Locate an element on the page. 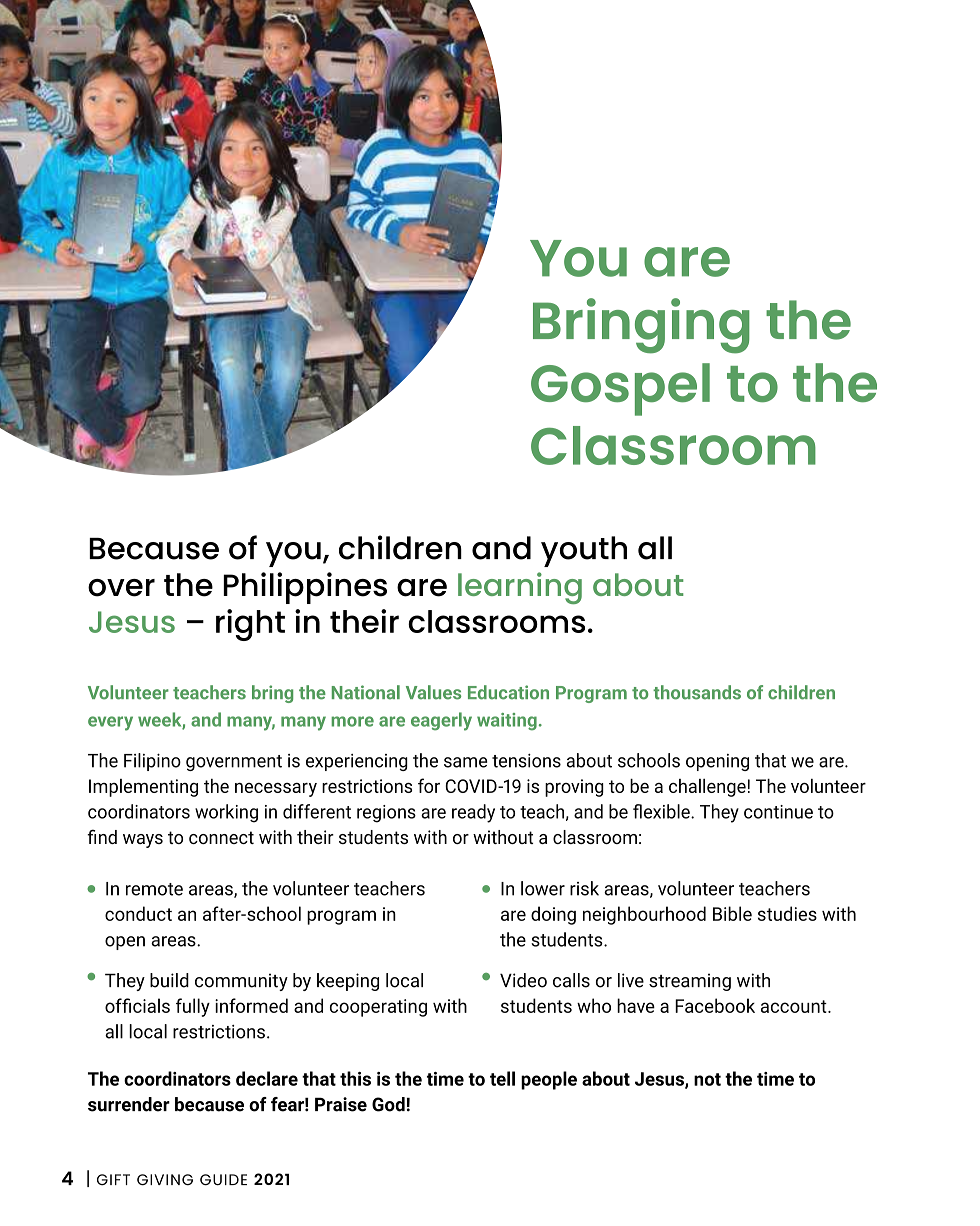 The image size is (980, 1226). GIVING is located at coordinates (165, 1180).
